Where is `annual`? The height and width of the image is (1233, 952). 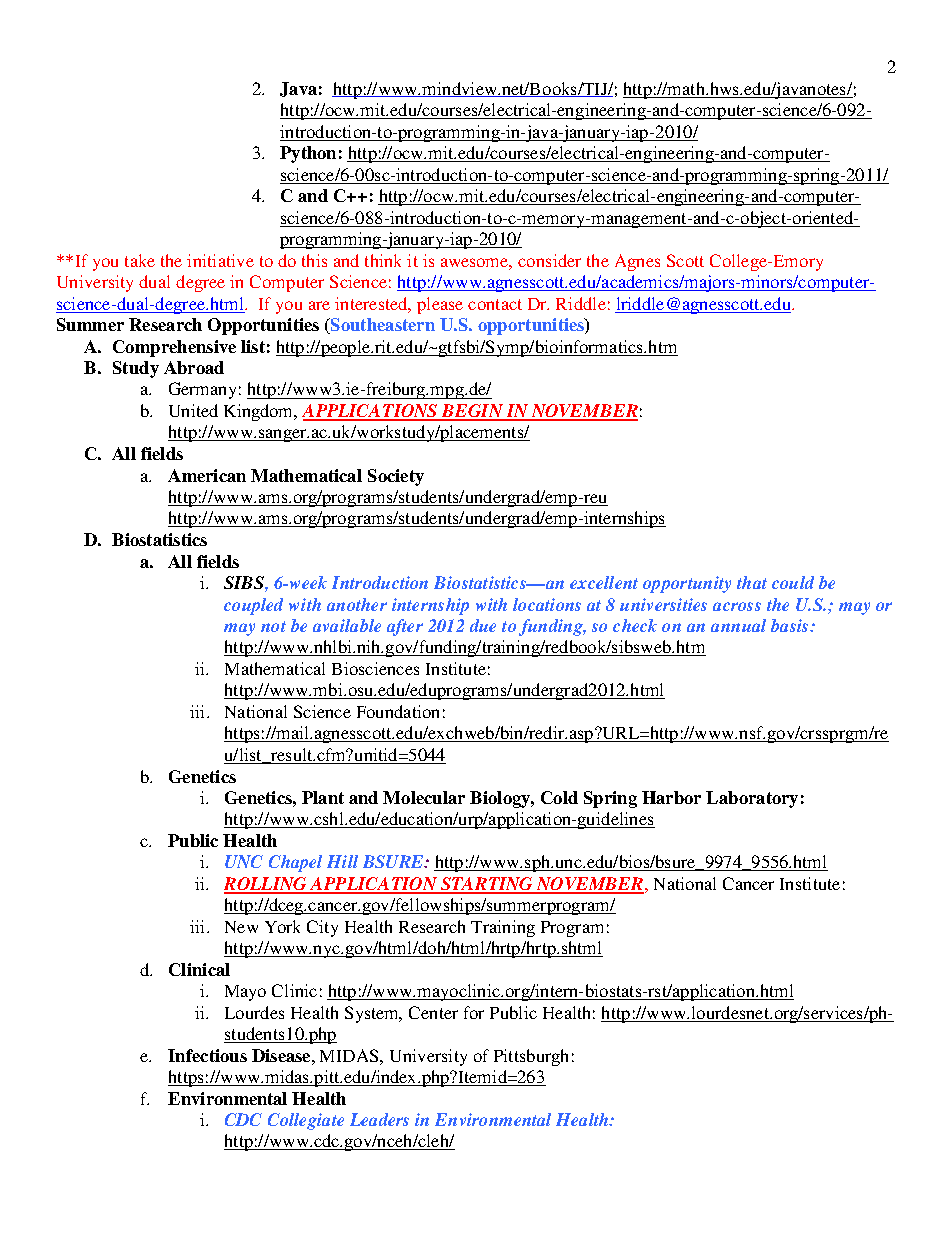
annual is located at coordinates (738, 625).
